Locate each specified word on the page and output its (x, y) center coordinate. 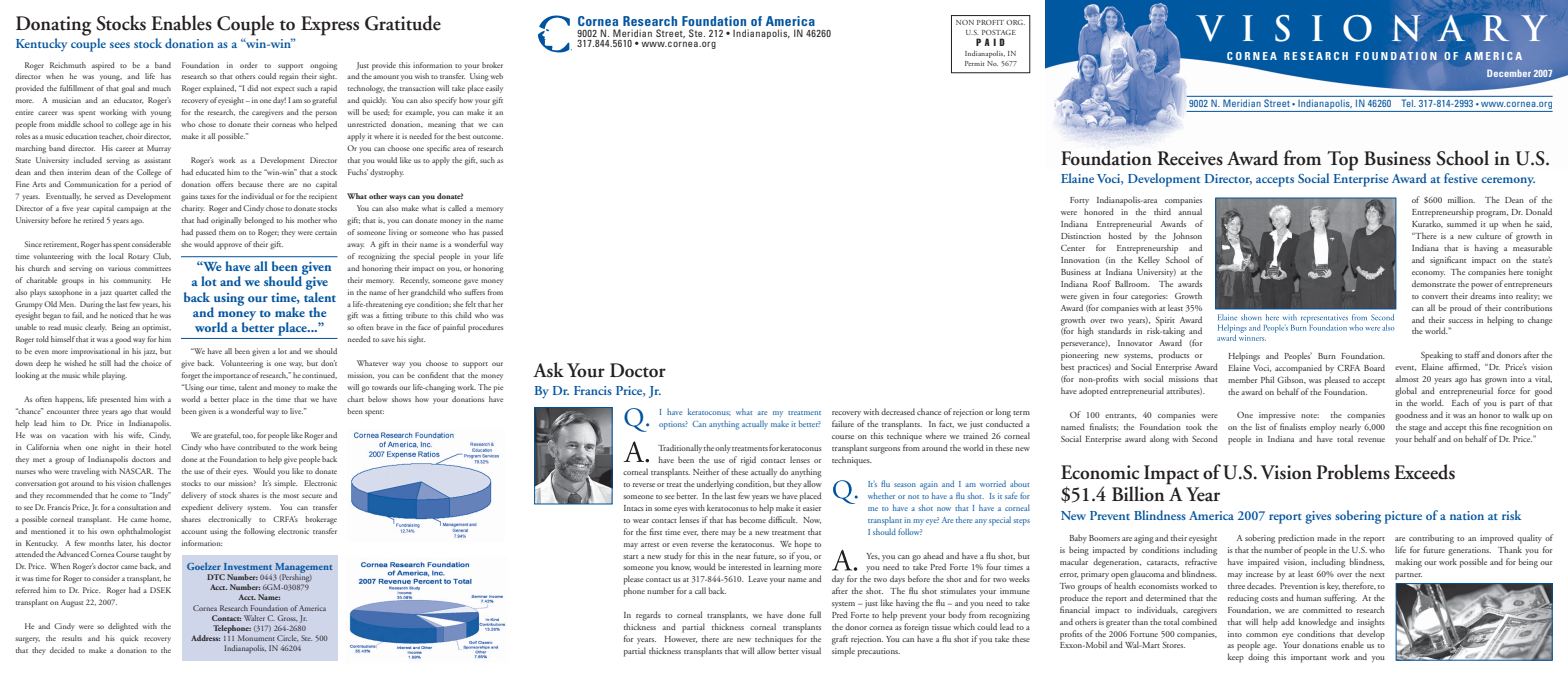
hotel (163, 447)
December (1509, 73)
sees (120, 45)
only (723, 448)
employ (1323, 428)
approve (229, 246)
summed (1462, 223)
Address (205, 638)
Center (1073, 248)
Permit (974, 63)
